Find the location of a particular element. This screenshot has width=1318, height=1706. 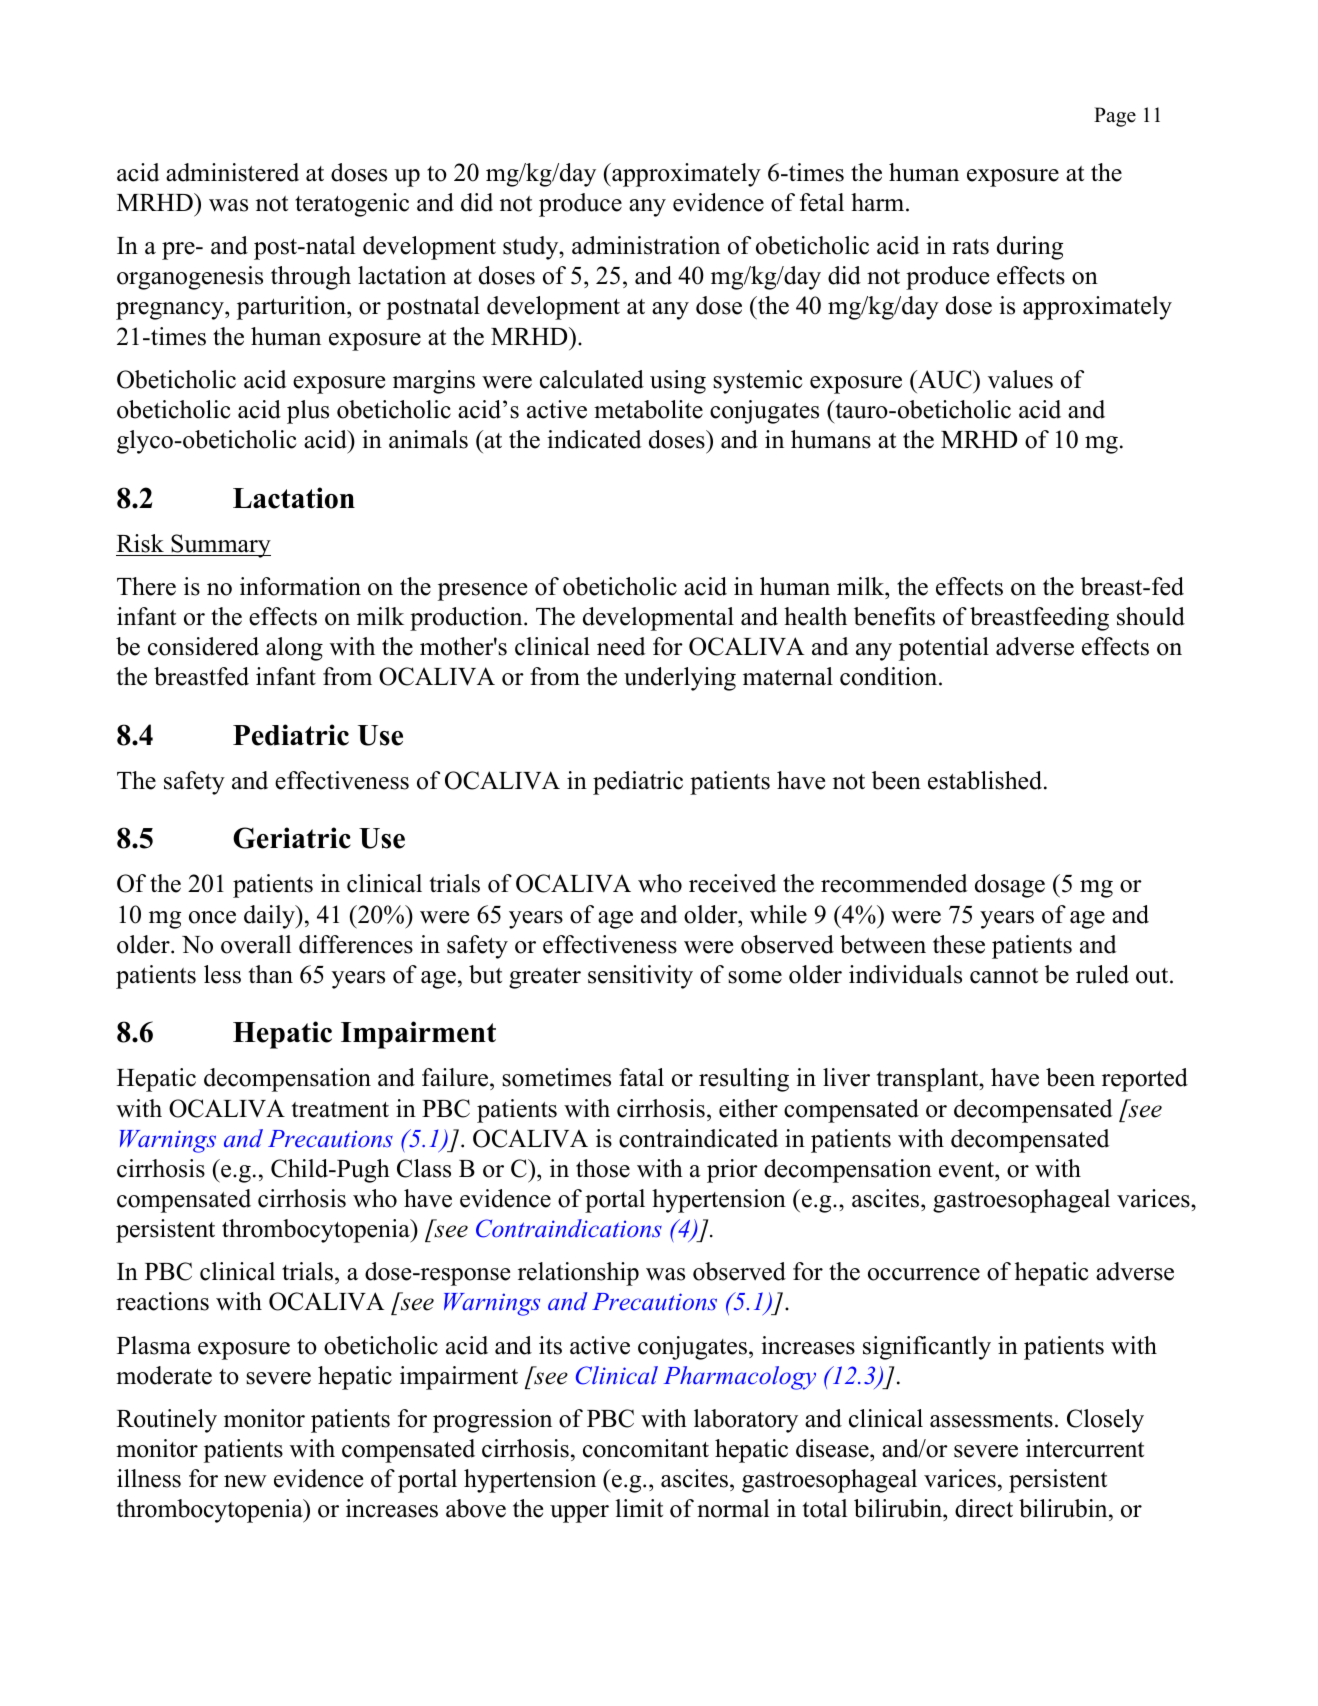

new is located at coordinates (245, 1481).
